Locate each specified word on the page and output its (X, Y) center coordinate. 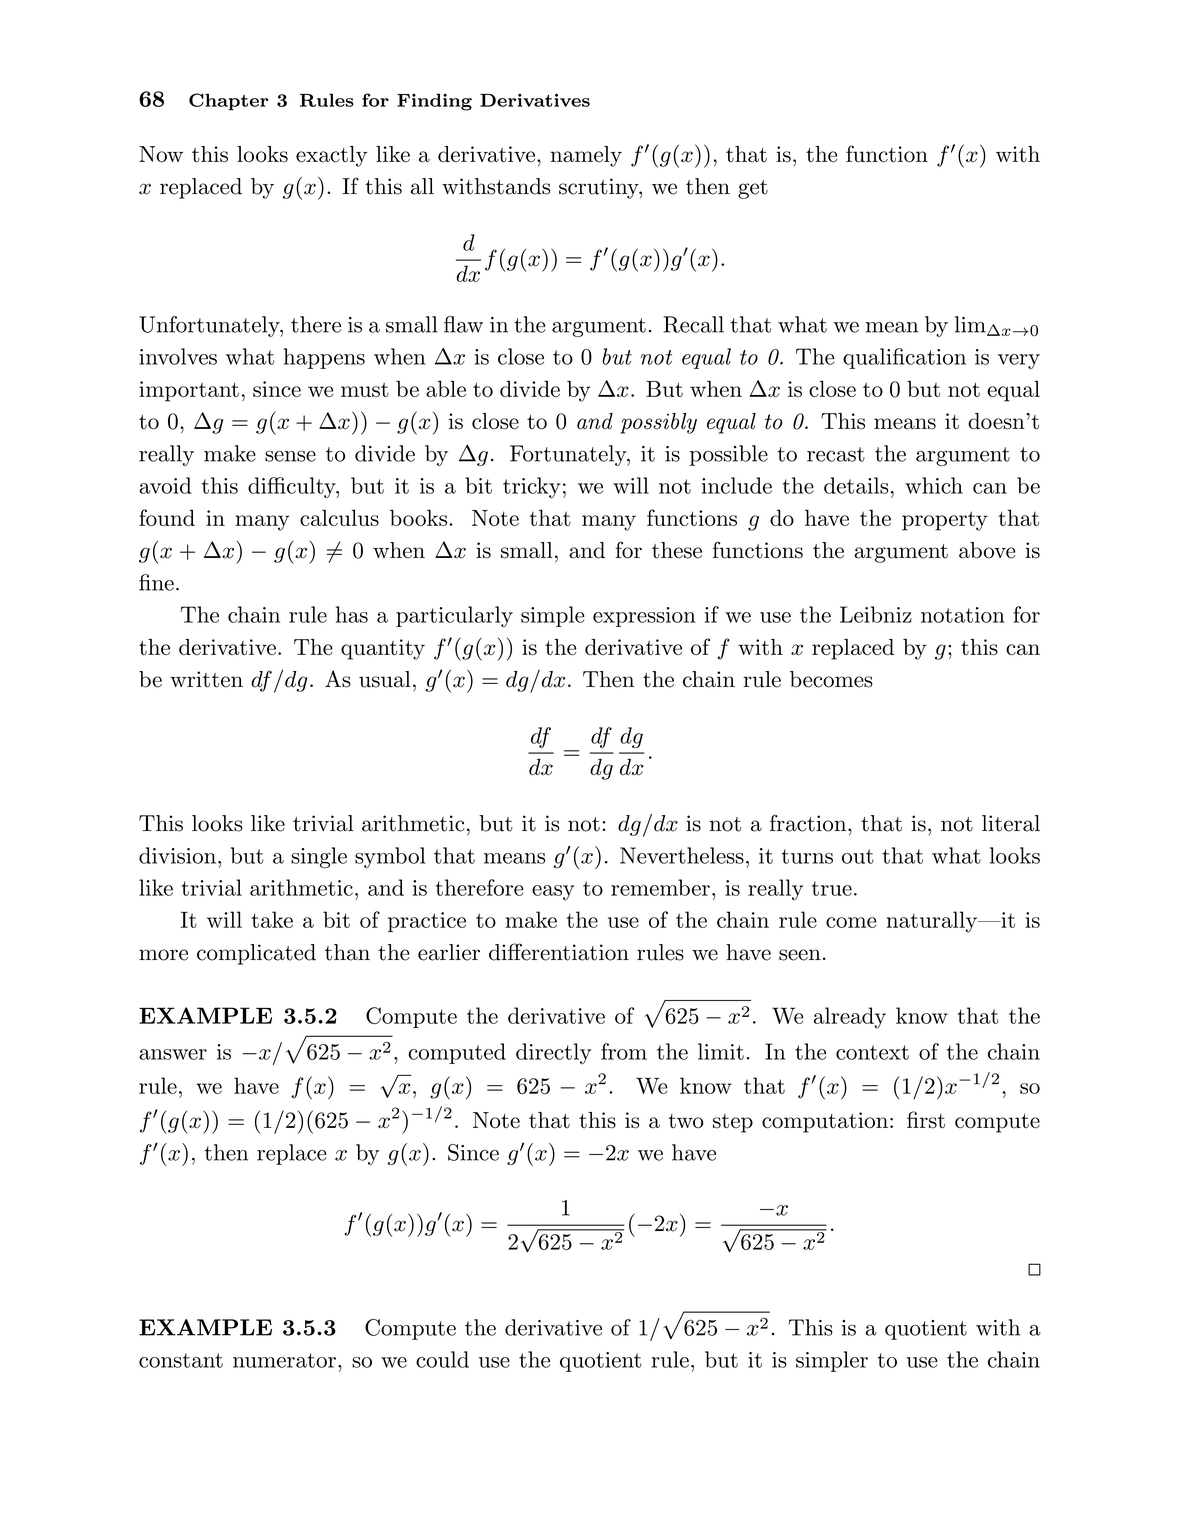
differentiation (559, 952)
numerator (284, 1360)
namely (586, 156)
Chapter (229, 102)
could (442, 1359)
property (945, 521)
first (926, 1120)
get (753, 189)
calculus (339, 517)
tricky (532, 488)
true (832, 888)
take (272, 919)
